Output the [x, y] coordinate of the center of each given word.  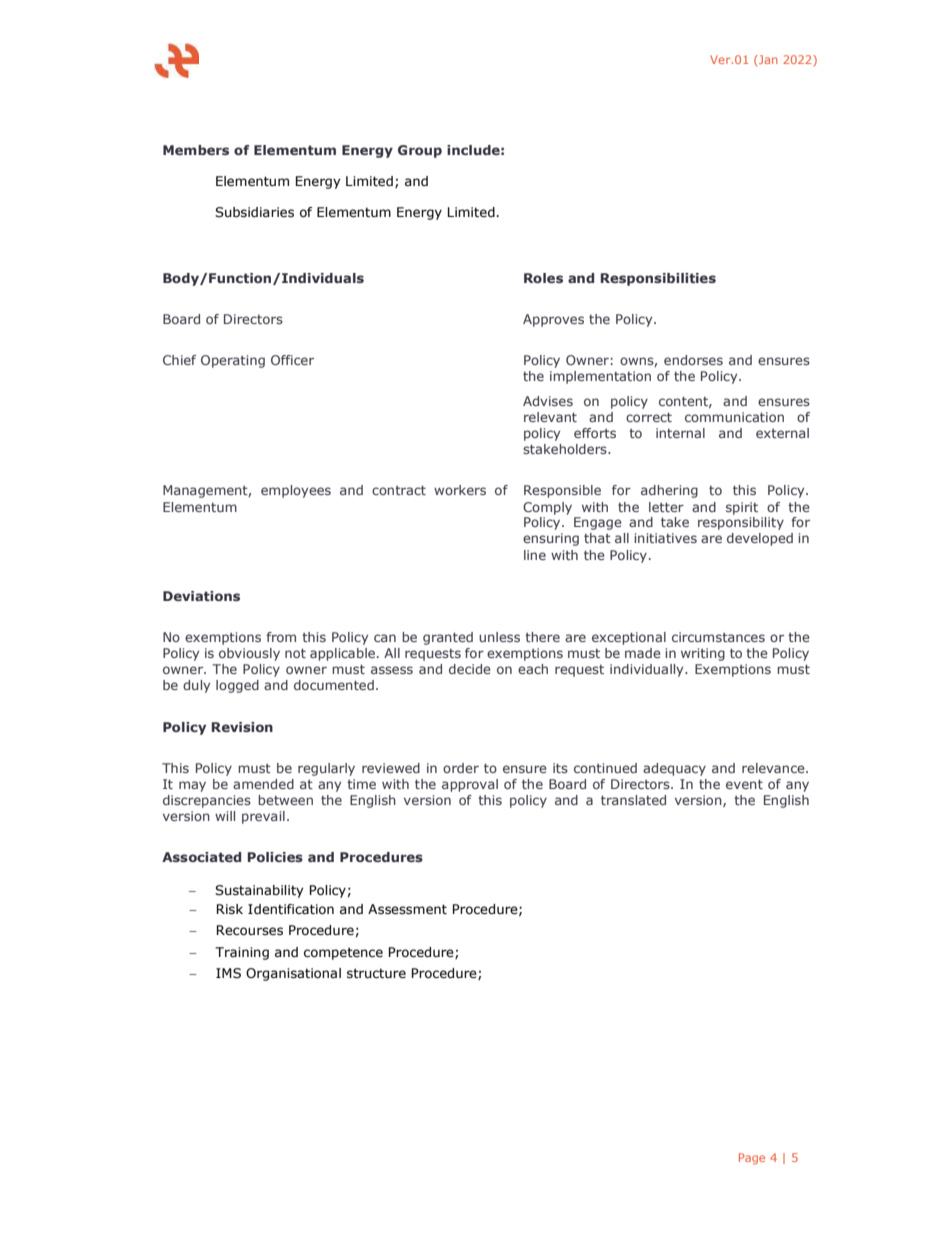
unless [499, 637]
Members [196, 150]
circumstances [718, 637]
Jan [767, 59]
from [281, 637]
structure [376, 973]
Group [420, 151]
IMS [228, 973]
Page [752, 1159]
